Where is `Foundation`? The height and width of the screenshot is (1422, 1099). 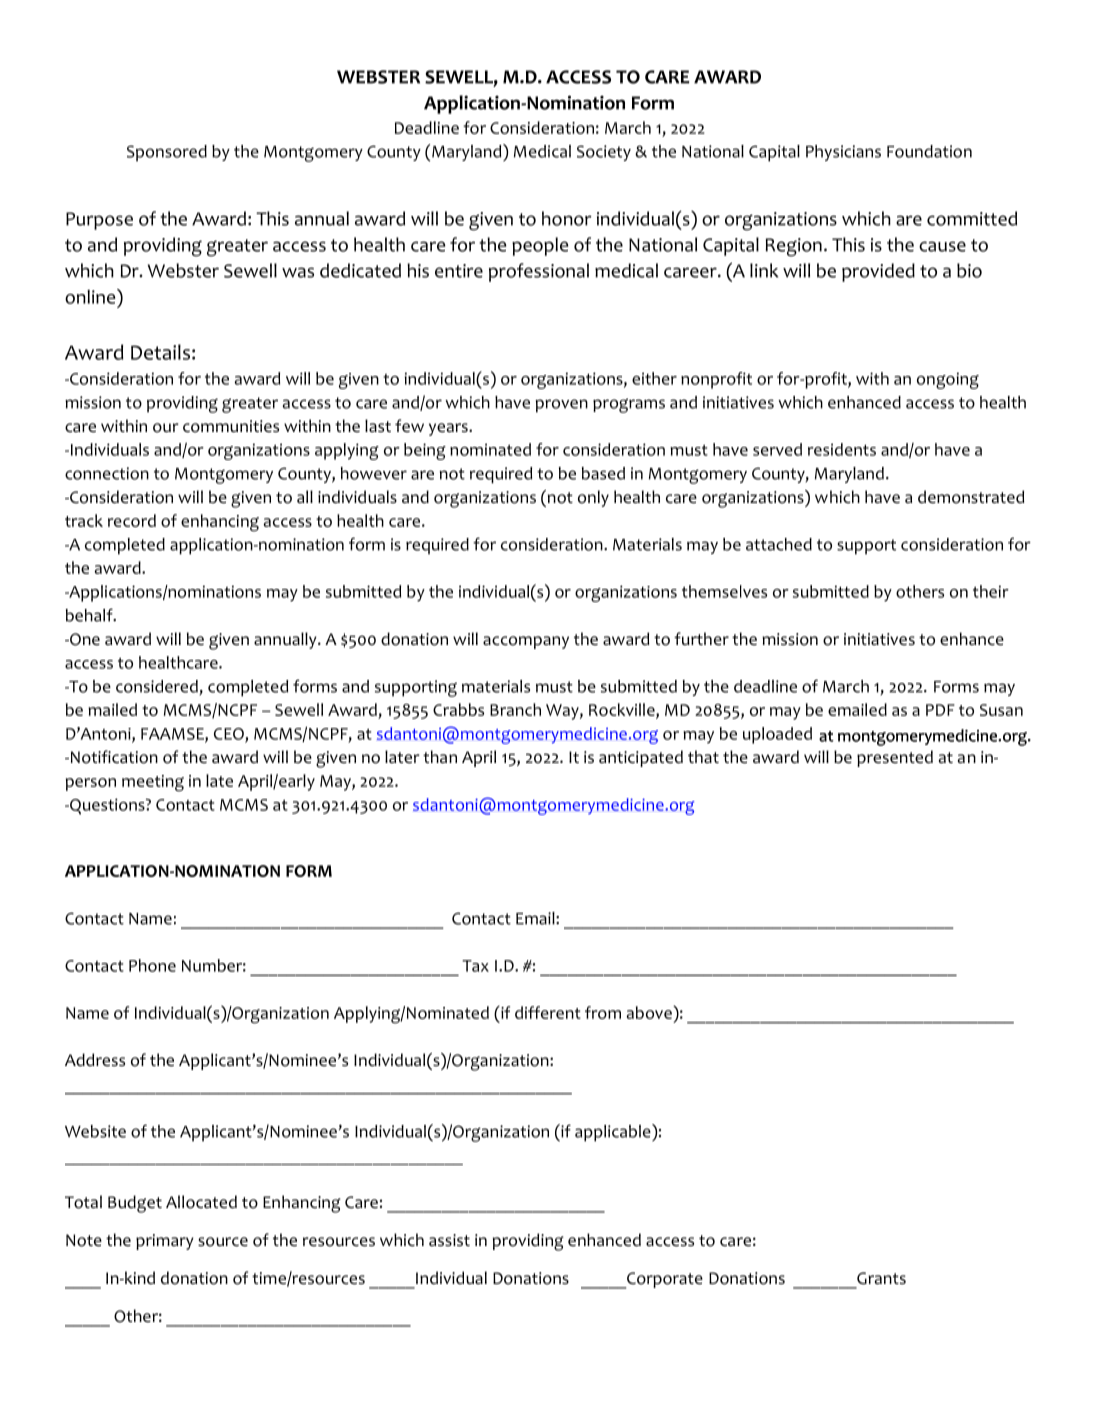 Foundation is located at coordinates (929, 151).
